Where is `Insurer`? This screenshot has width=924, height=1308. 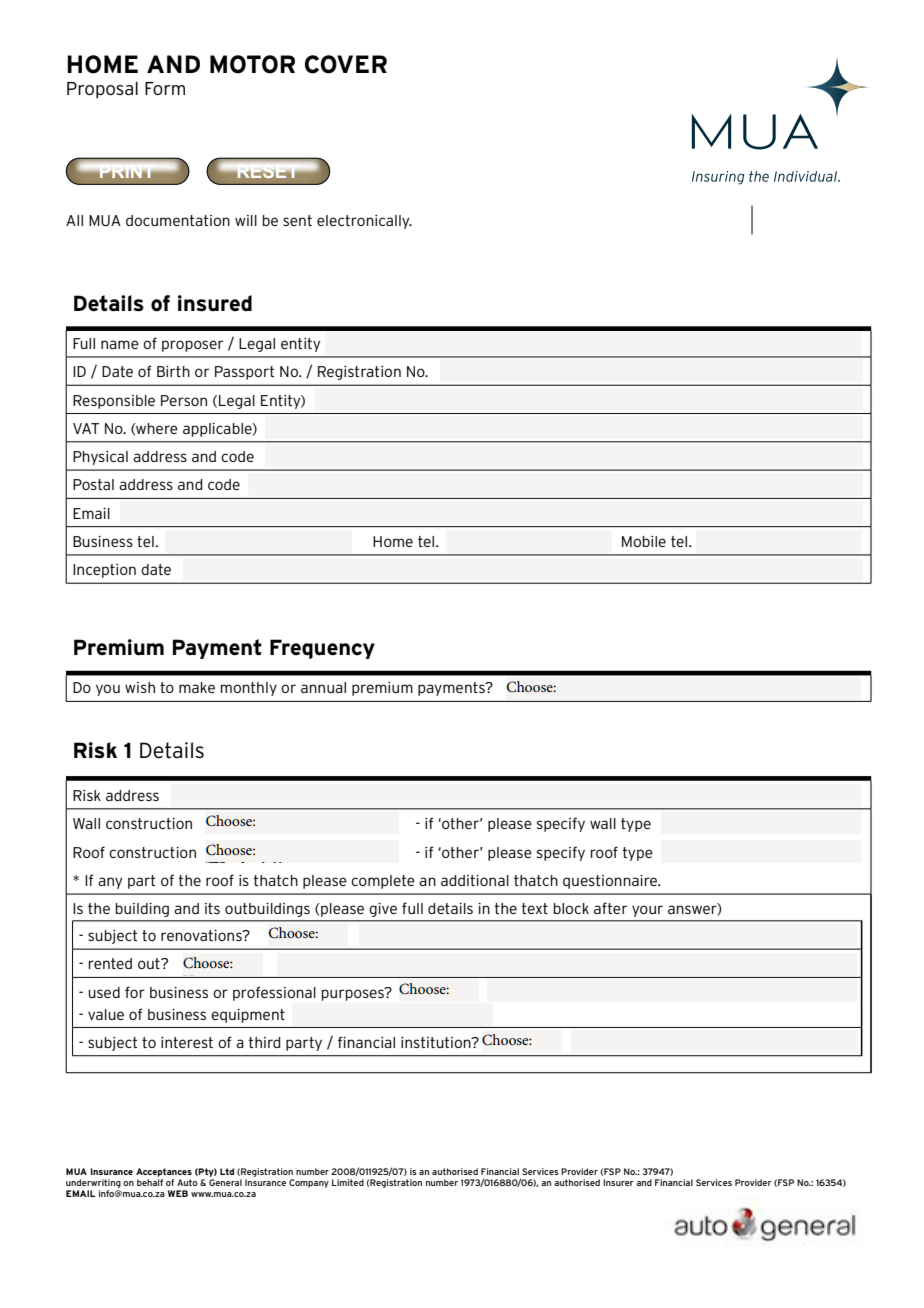
Insurer is located at coordinates (618, 1182).
